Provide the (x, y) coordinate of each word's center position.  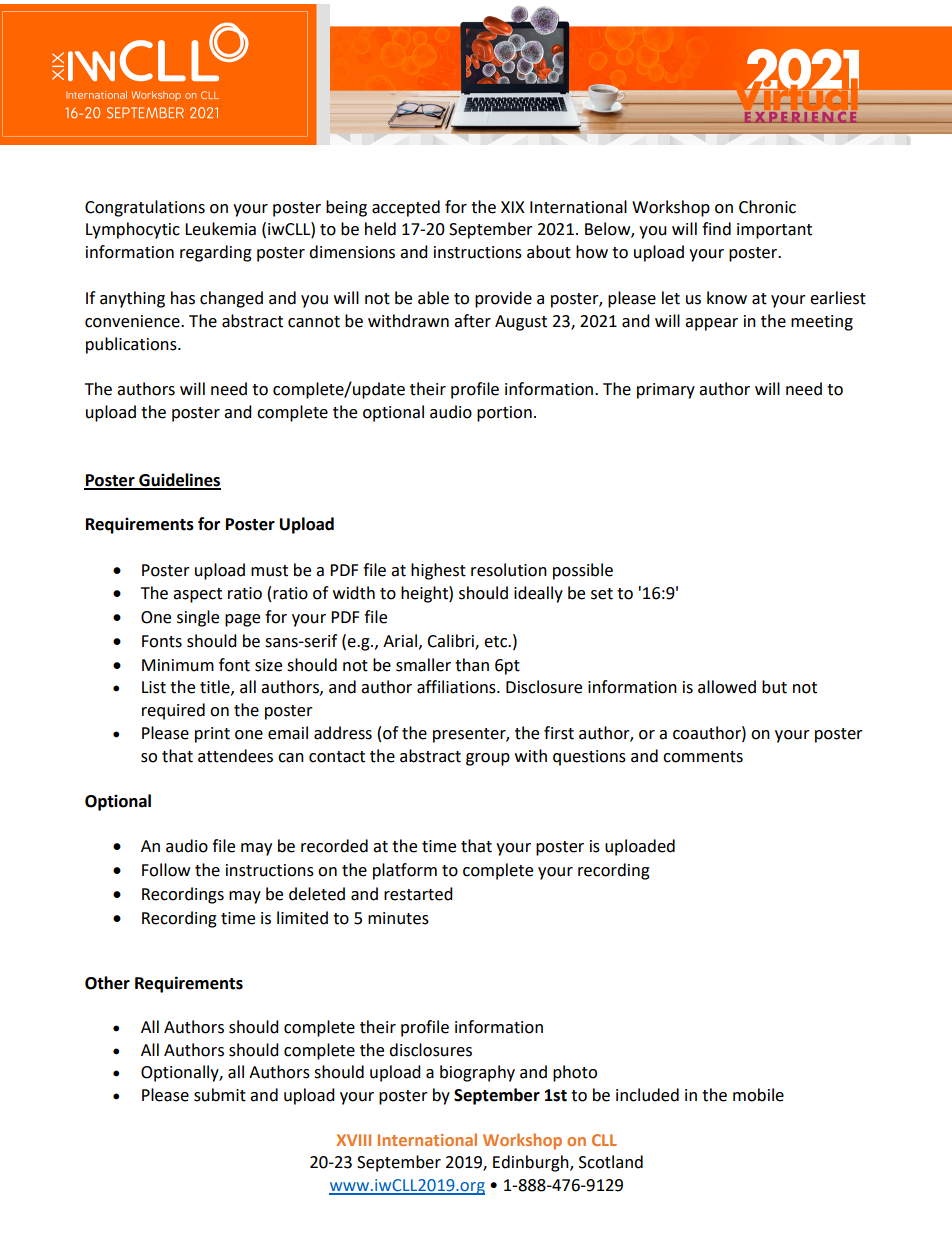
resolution (509, 570)
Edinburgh (532, 1163)
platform (405, 871)
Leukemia (220, 229)
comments (703, 757)
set (602, 594)
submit (220, 1095)
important (774, 231)
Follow (166, 870)
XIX (513, 207)
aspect (197, 595)
